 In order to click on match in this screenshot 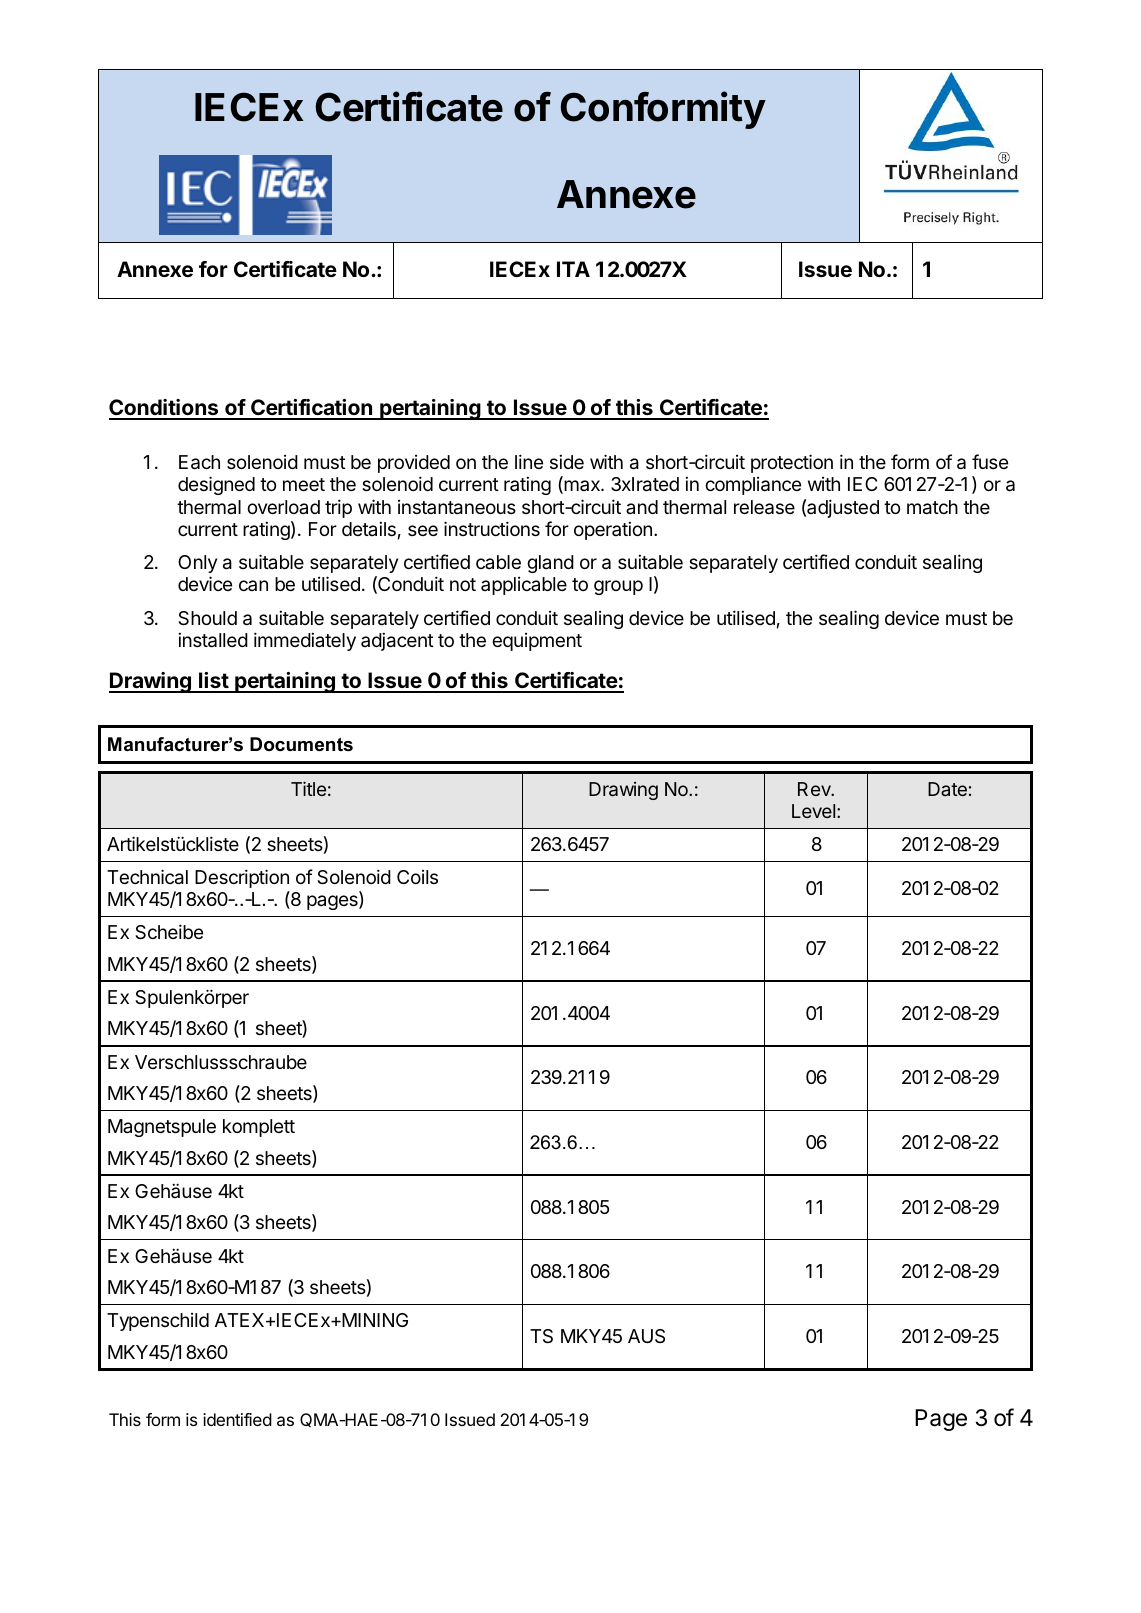, I will do `click(932, 507)`.
